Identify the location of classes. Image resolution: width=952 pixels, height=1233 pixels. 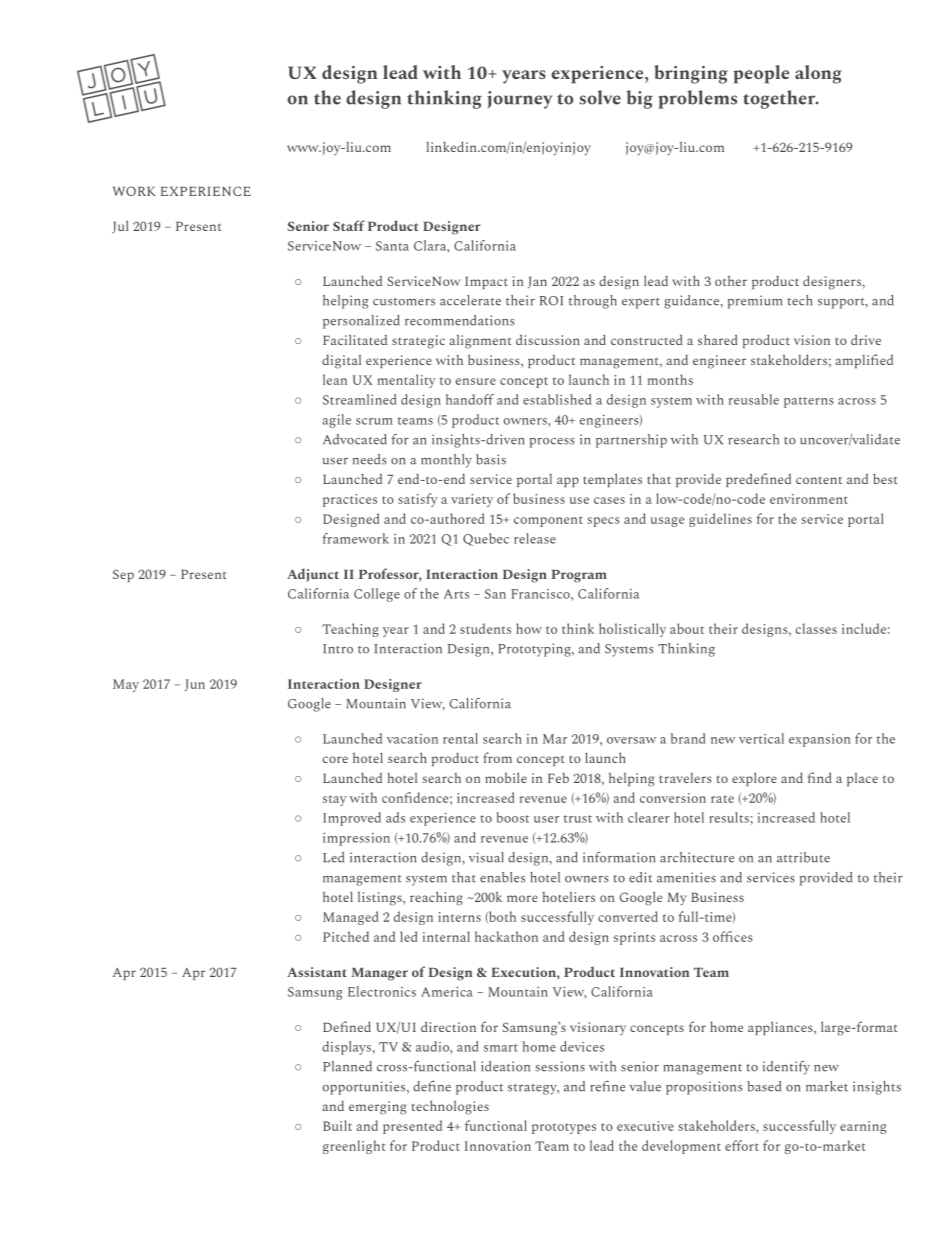
(816, 628).
